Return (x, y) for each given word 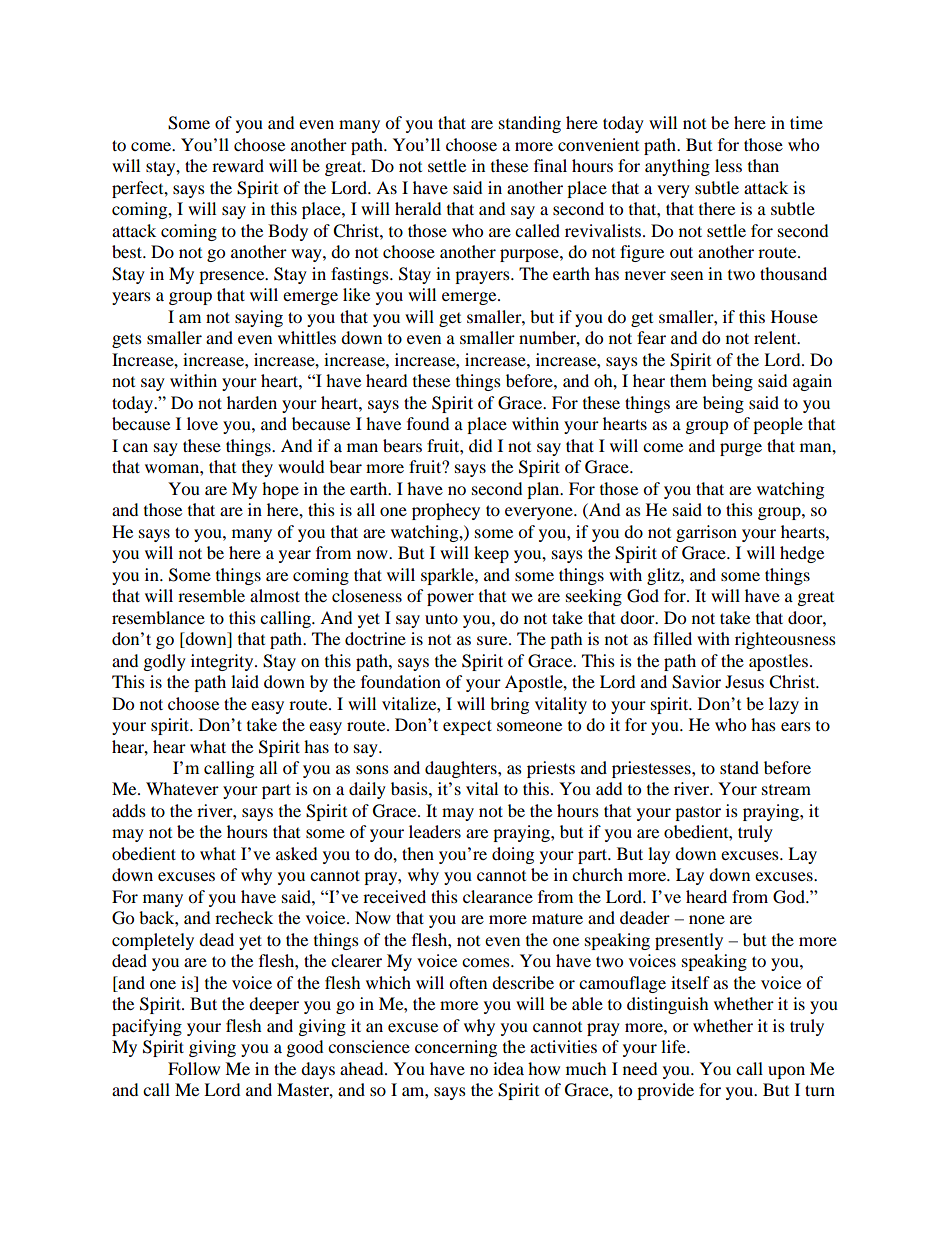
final (550, 165)
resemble (211, 595)
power (450, 599)
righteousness (785, 640)
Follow (194, 1068)
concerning (456, 1048)
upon (786, 1072)
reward (238, 165)
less (728, 165)
